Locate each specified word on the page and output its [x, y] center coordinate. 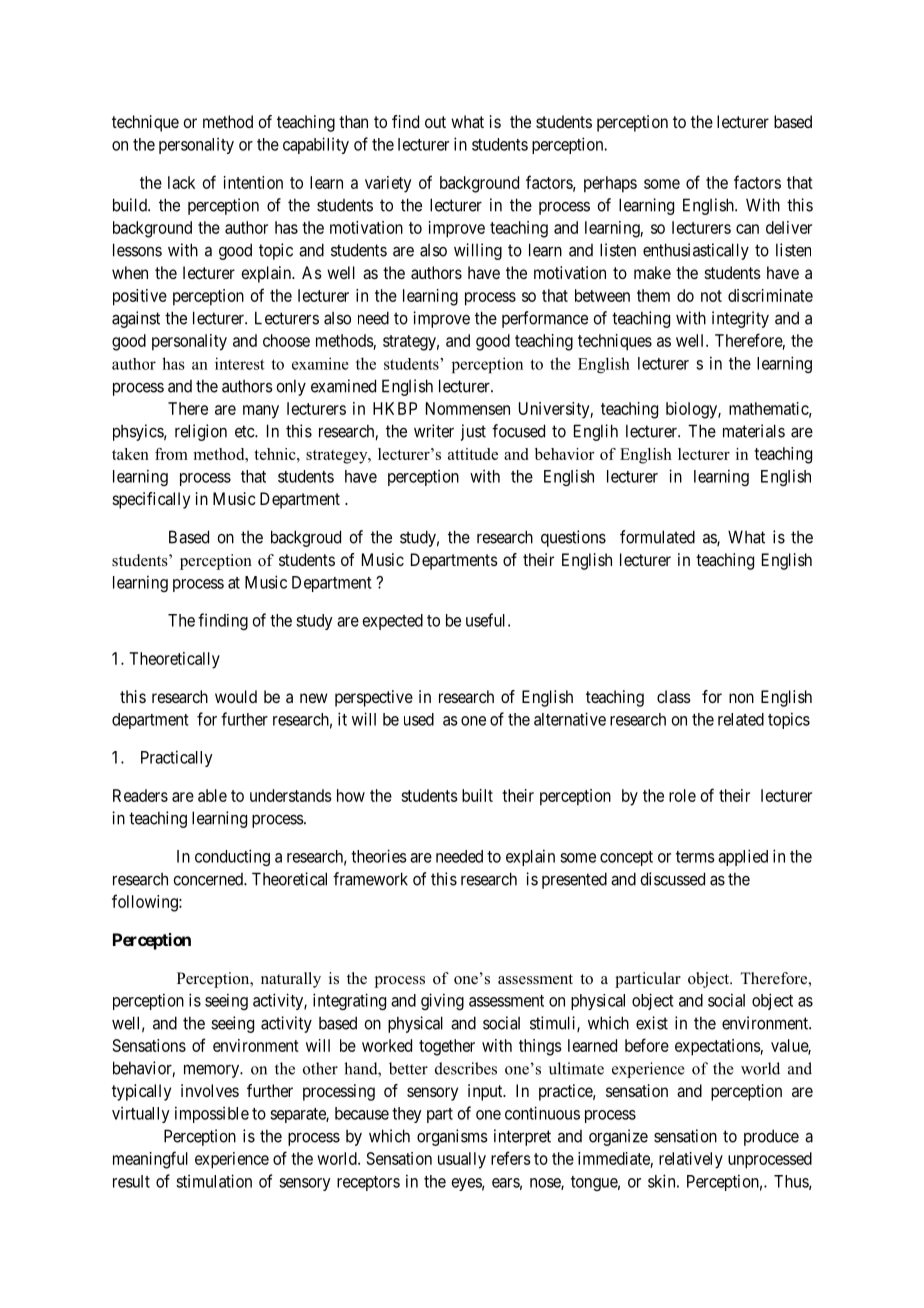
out [435, 122]
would [236, 696]
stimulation [214, 1181]
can [747, 229]
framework [370, 879]
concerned [209, 879]
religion [201, 432]
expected [393, 622]
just [473, 432]
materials [754, 431]
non [741, 698]
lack [181, 182]
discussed [672, 879]
